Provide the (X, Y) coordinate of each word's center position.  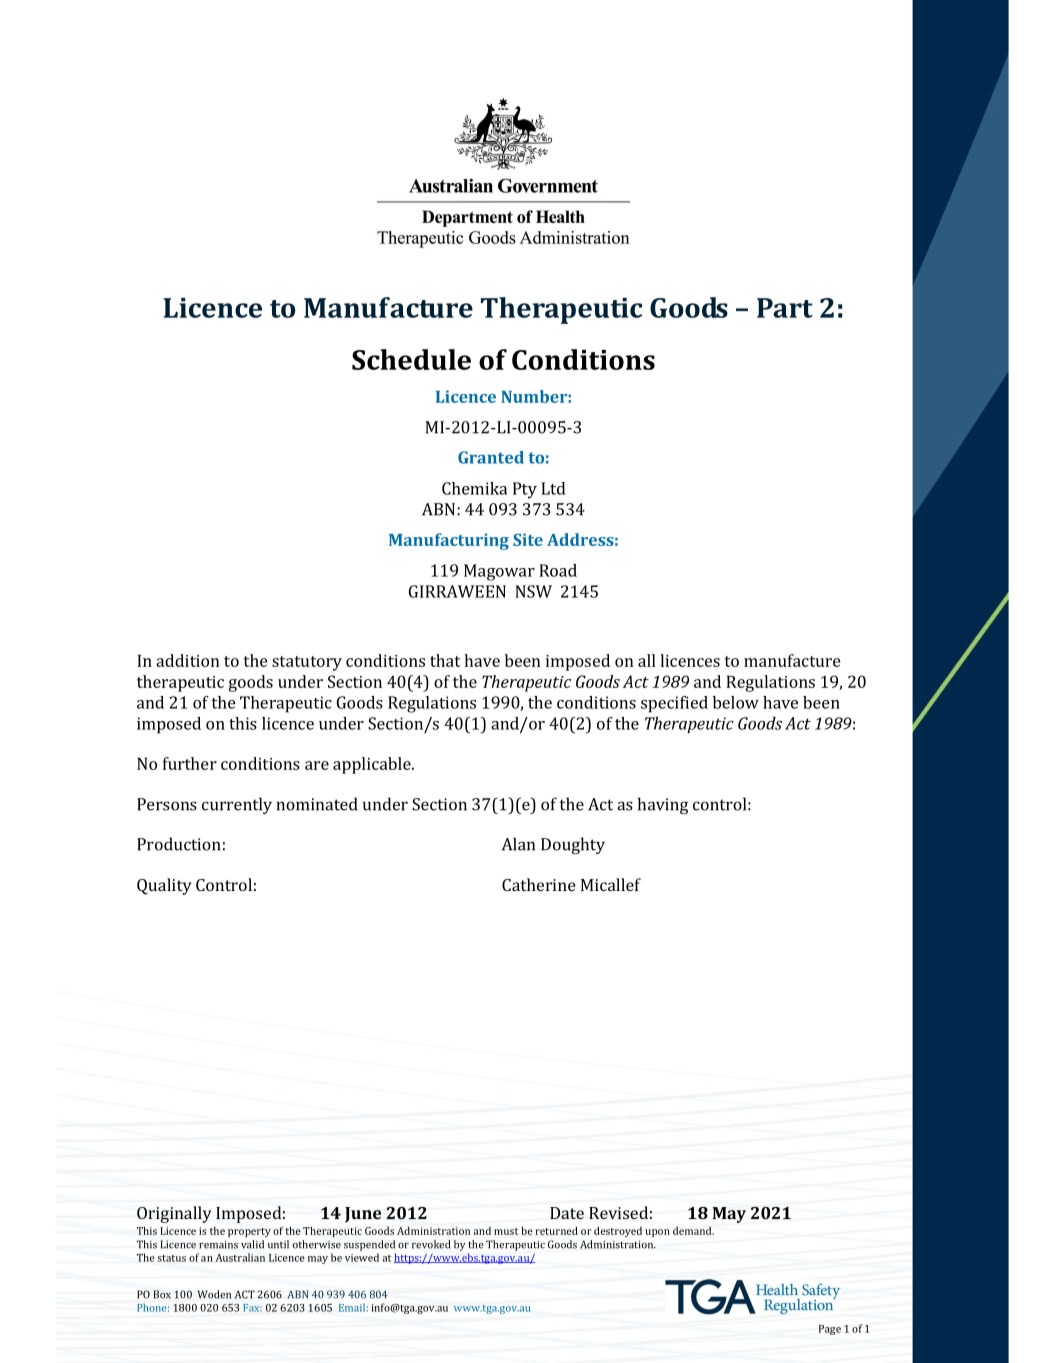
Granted (491, 457)
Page (830, 1330)
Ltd (553, 488)
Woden (214, 1294)
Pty (525, 490)
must (506, 1231)
